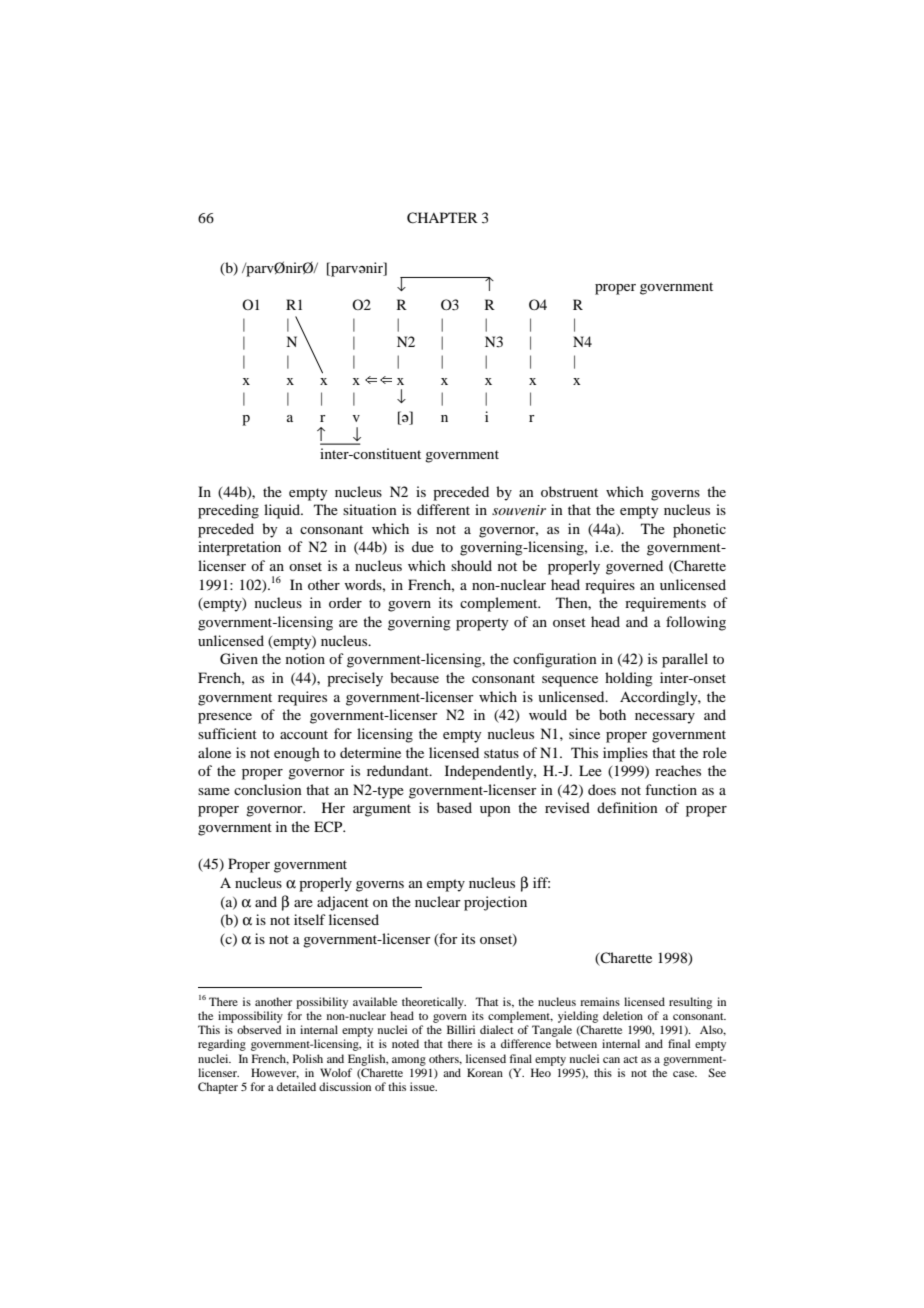 Image resolution: width=924 pixels, height=1308 pixels. What do you see at coordinates (283, 511) in the screenshot?
I see `liquid` at bounding box center [283, 511].
